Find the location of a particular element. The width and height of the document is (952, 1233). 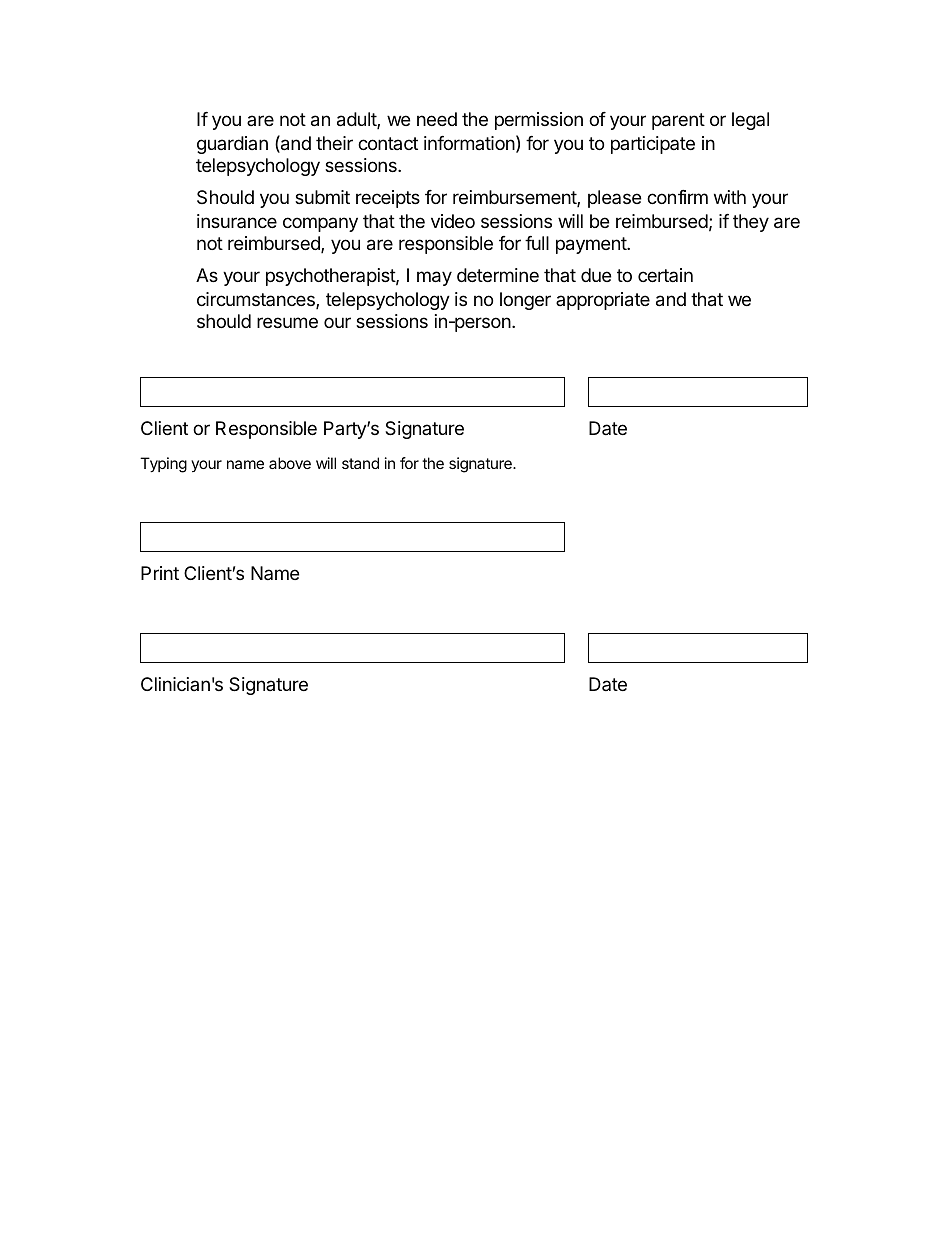

need is located at coordinates (437, 119).
